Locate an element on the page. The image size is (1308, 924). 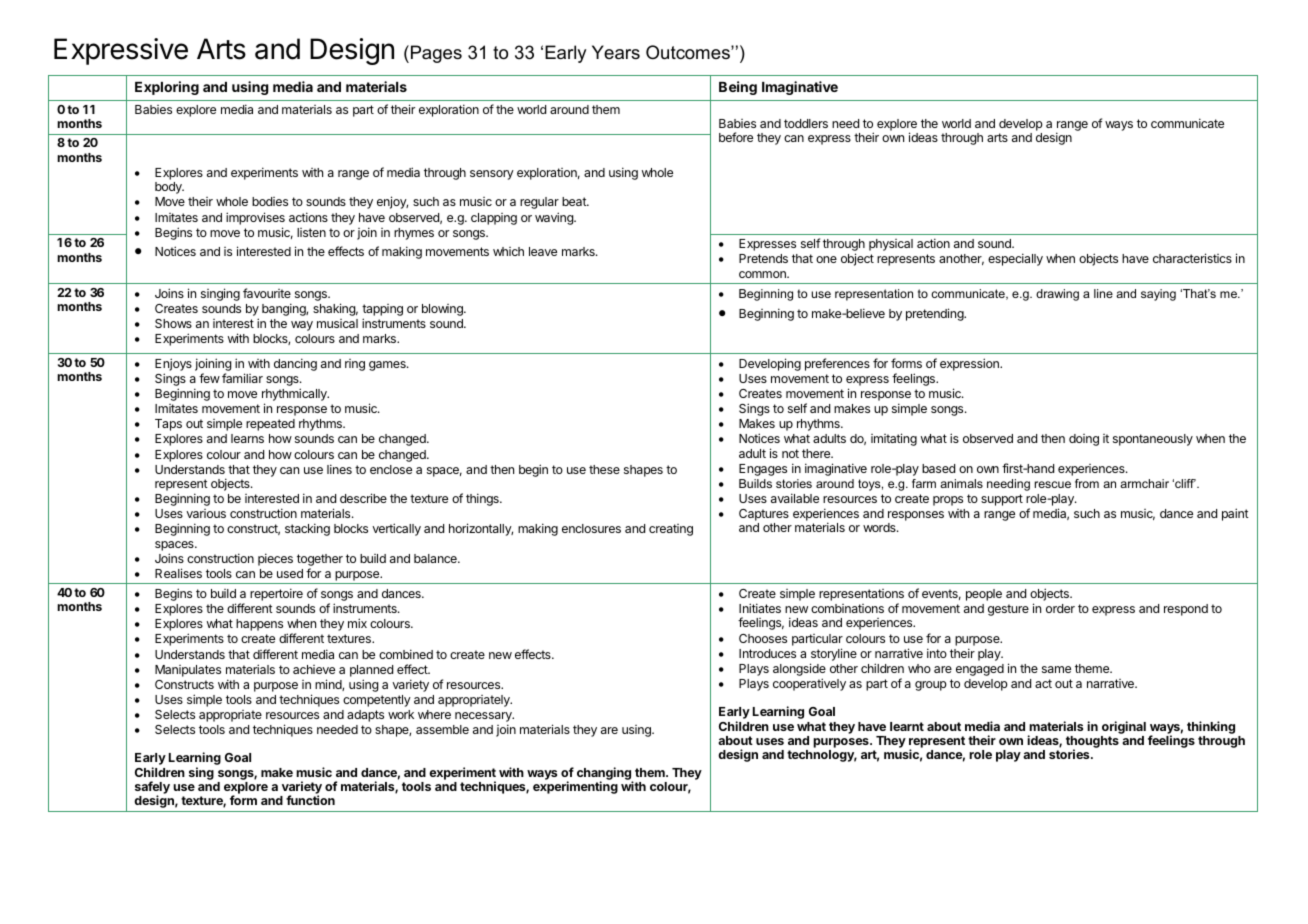
function is located at coordinates (310, 800).
